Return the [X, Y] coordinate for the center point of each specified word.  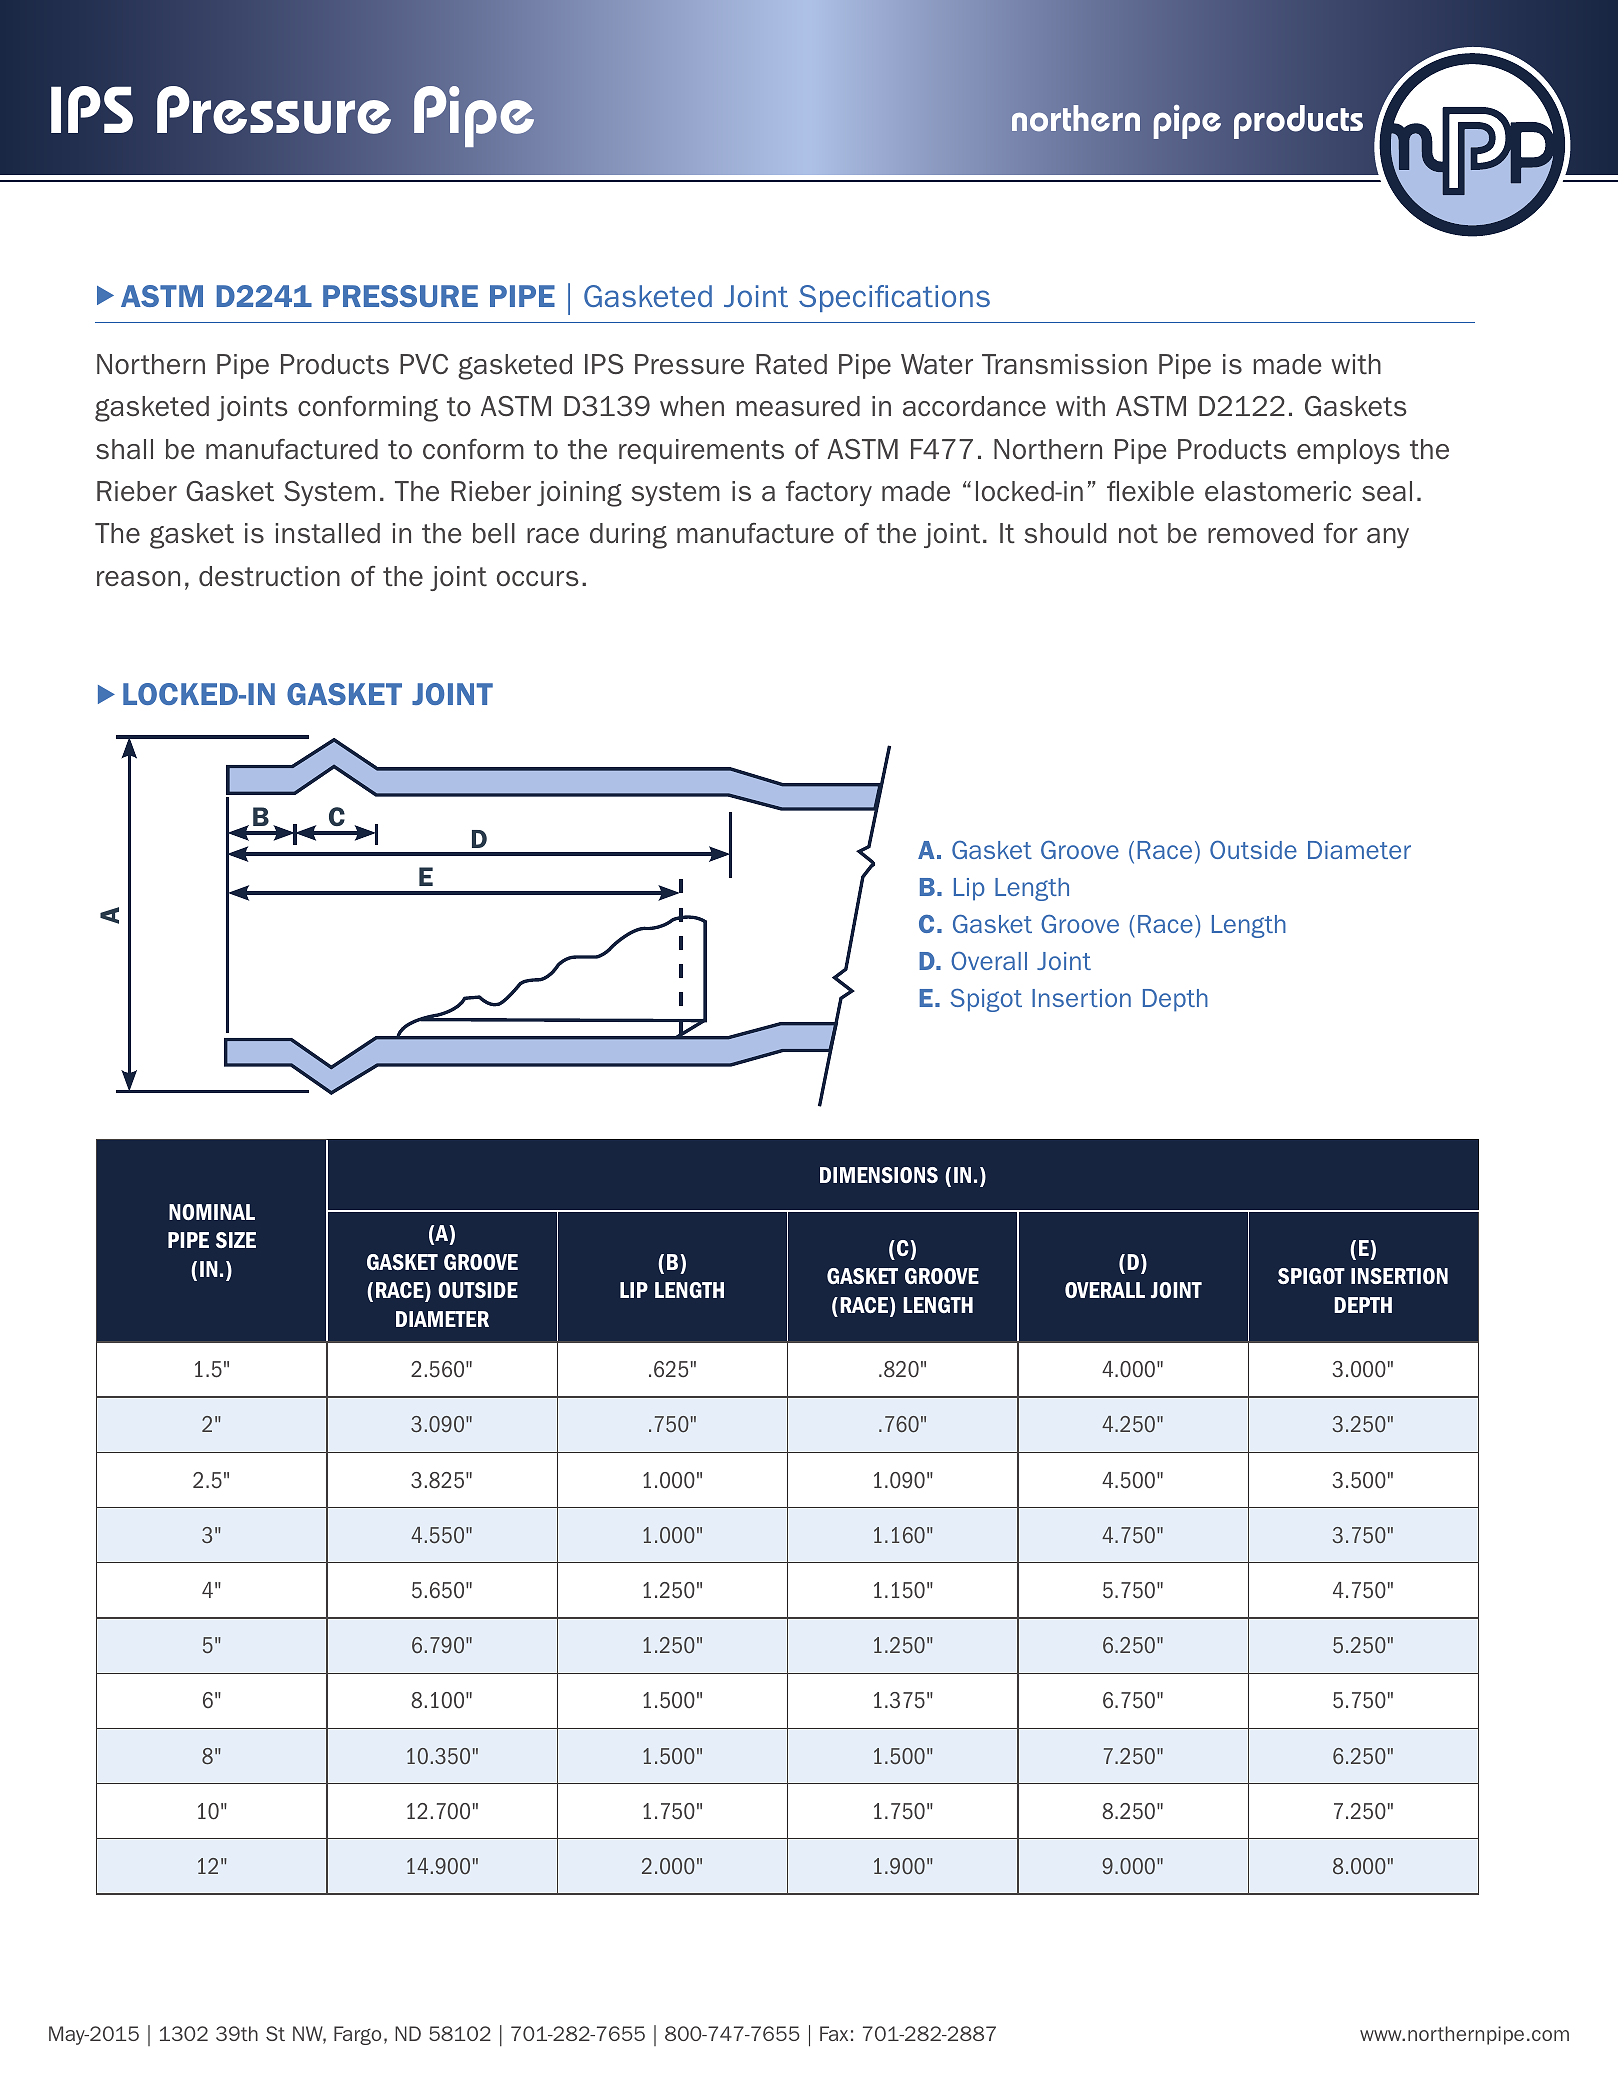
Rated [791, 364]
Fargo [357, 2035]
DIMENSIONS [879, 1175]
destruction [269, 576]
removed [1260, 533]
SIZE [236, 1240]
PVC [424, 364]
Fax [834, 2033]
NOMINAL [212, 1212]
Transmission [1064, 364]
